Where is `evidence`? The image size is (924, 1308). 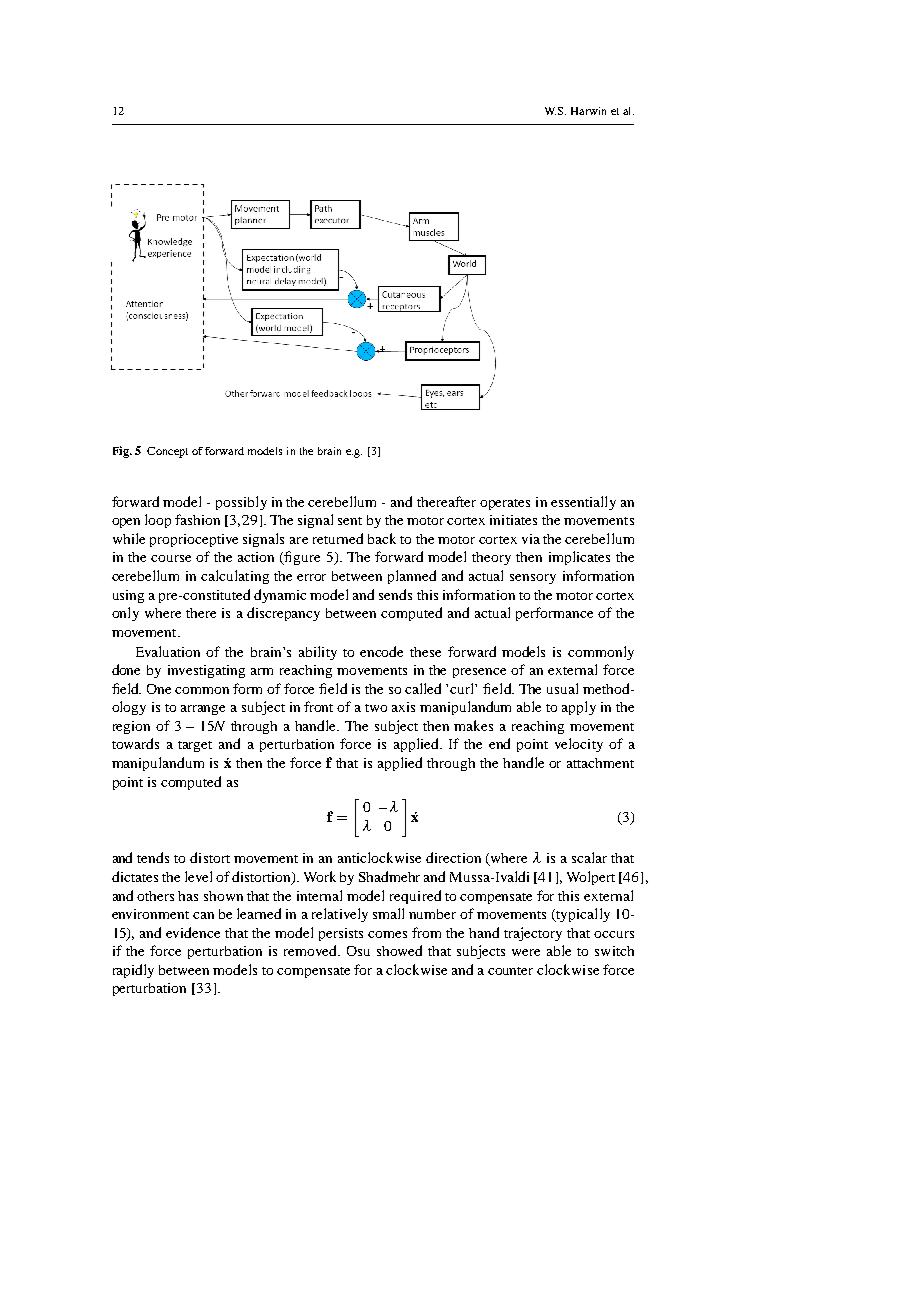
evidence is located at coordinates (193, 932).
